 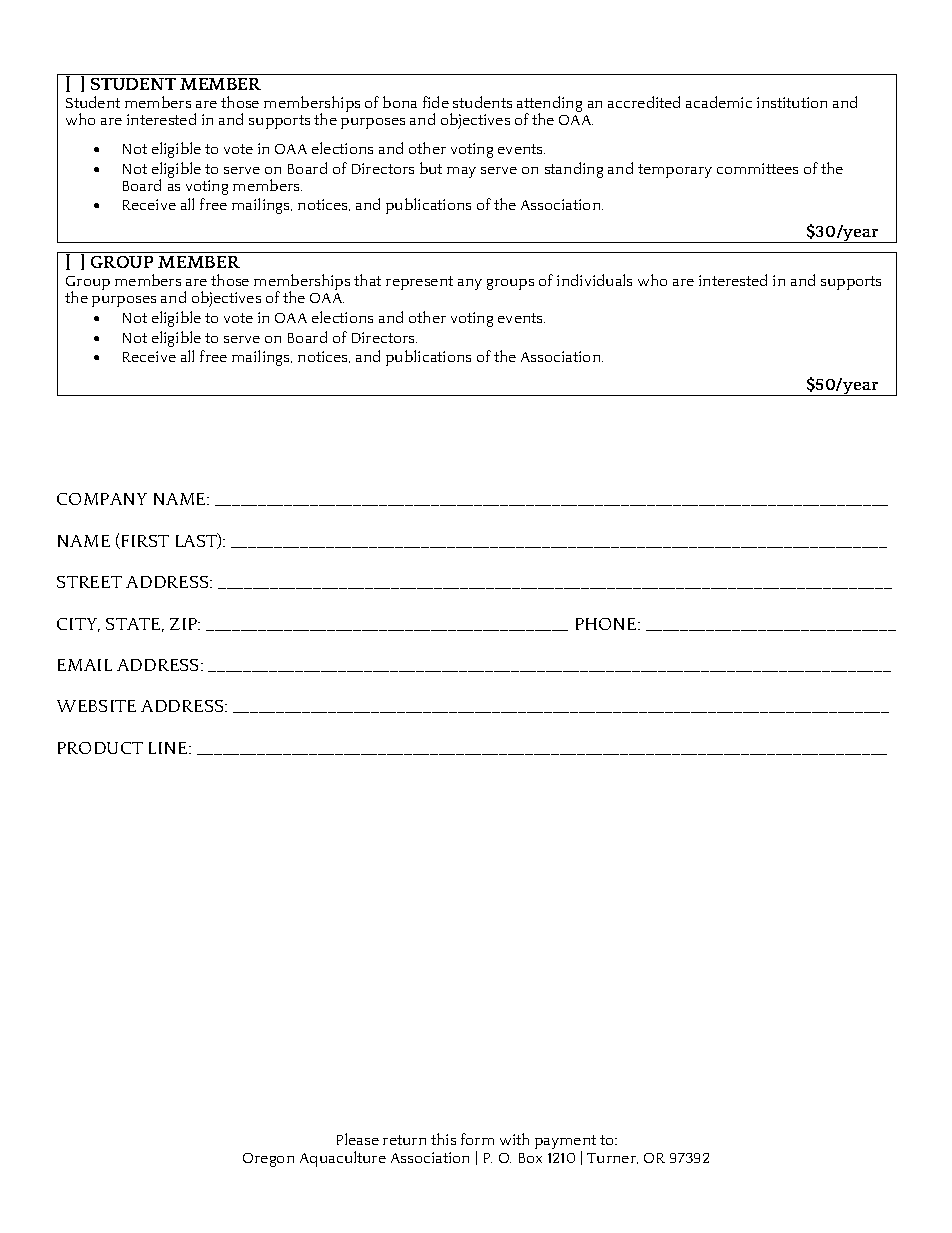 I want to click on ZIP, so click(x=185, y=624).
